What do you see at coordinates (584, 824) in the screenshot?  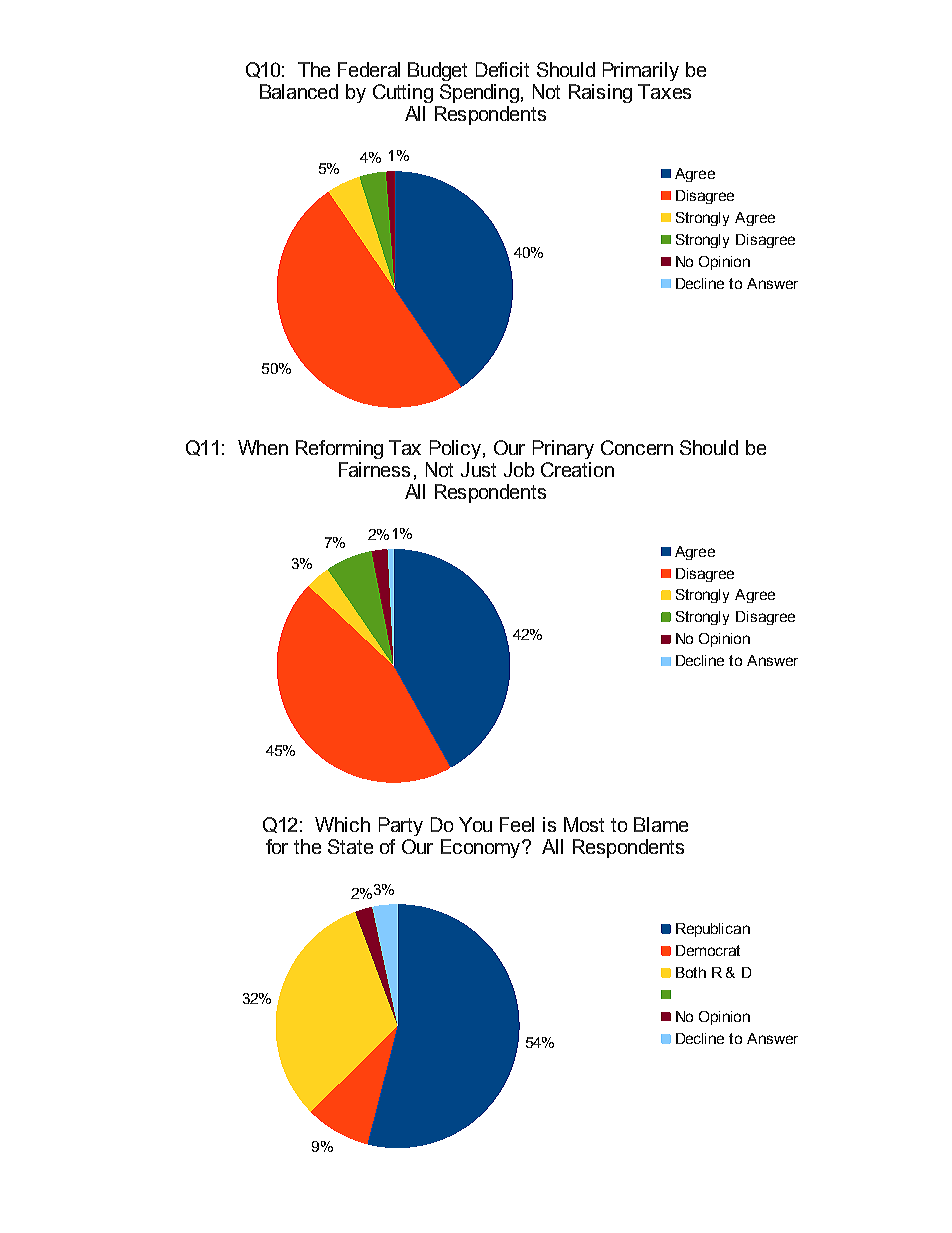 I see `Most` at bounding box center [584, 824].
